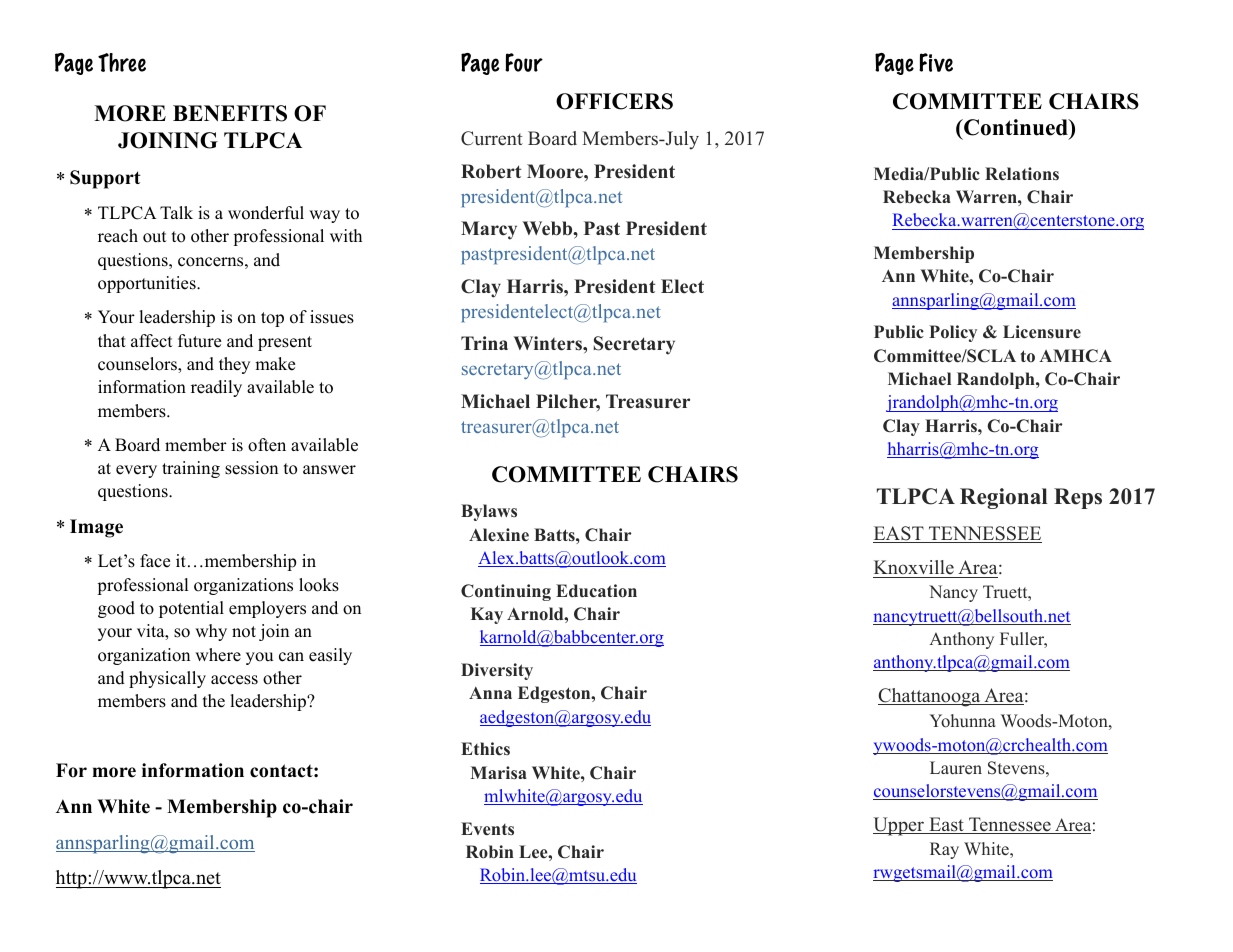  What do you see at coordinates (936, 62) in the document?
I see `Five` at bounding box center [936, 62].
